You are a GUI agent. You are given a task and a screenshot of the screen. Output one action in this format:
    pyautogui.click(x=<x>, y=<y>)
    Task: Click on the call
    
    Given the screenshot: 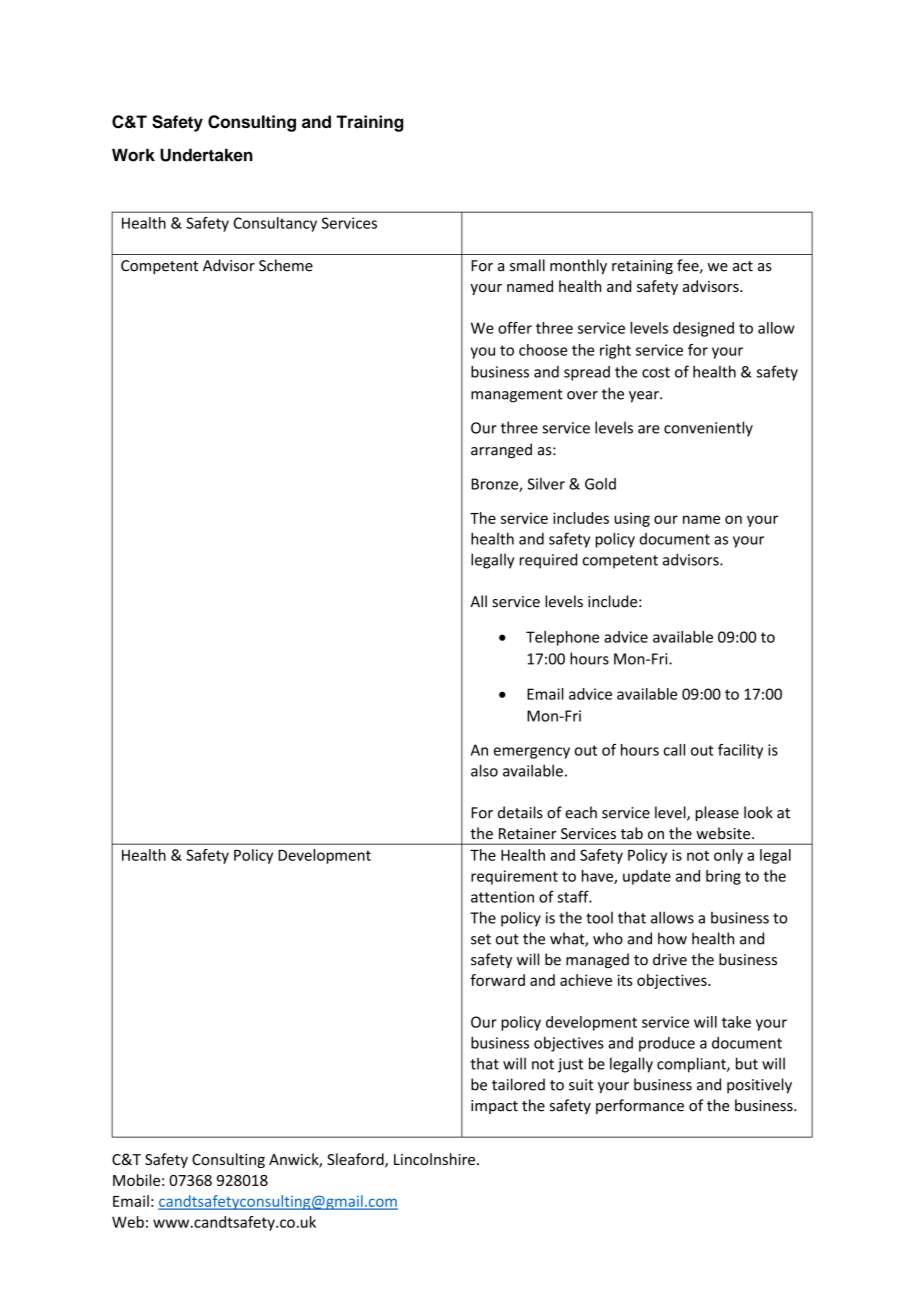 What is the action you would take?
    pyautogui.click(x=674, y=750)
